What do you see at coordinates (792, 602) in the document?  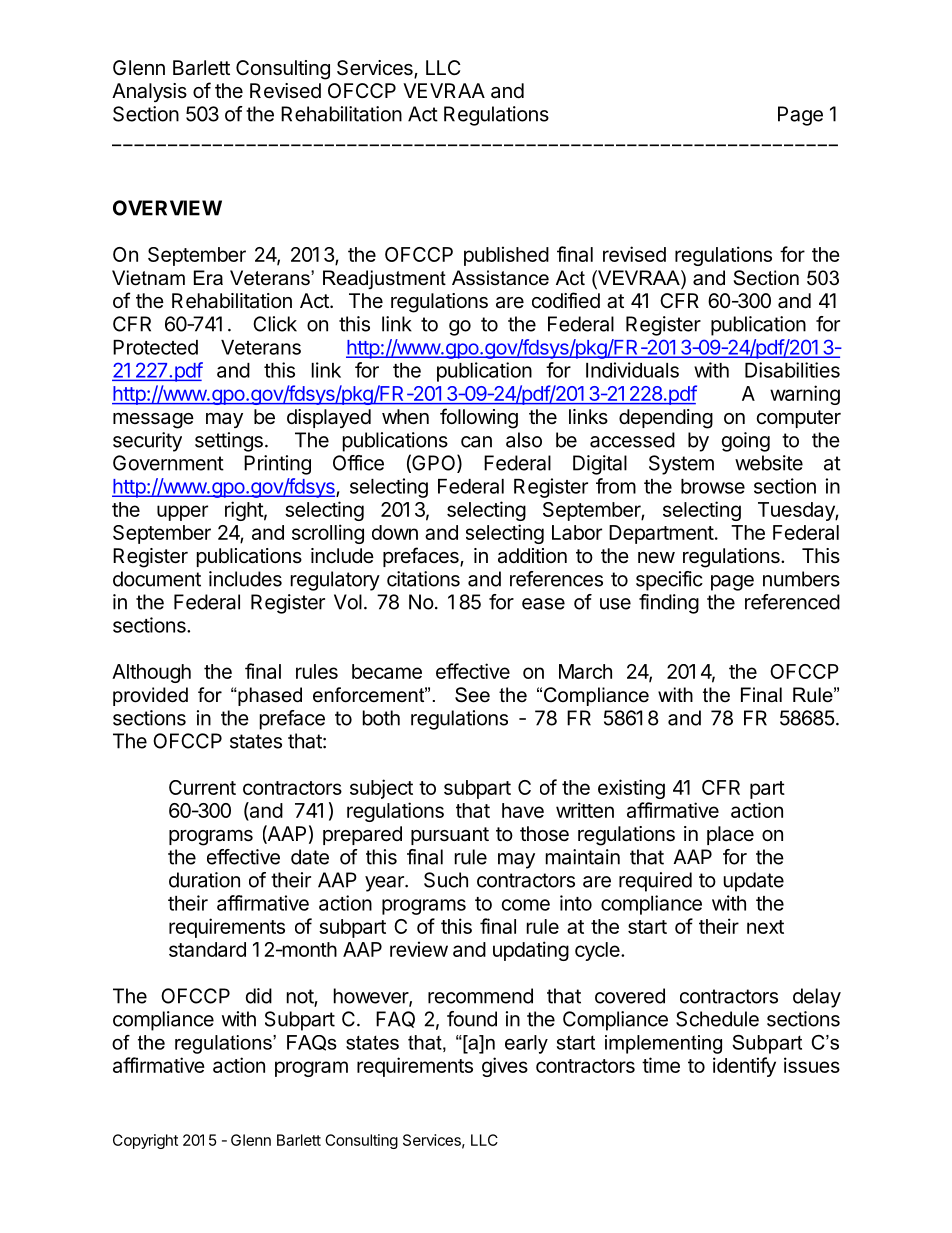 I see `referenced` at bounding box center [792, 602].
